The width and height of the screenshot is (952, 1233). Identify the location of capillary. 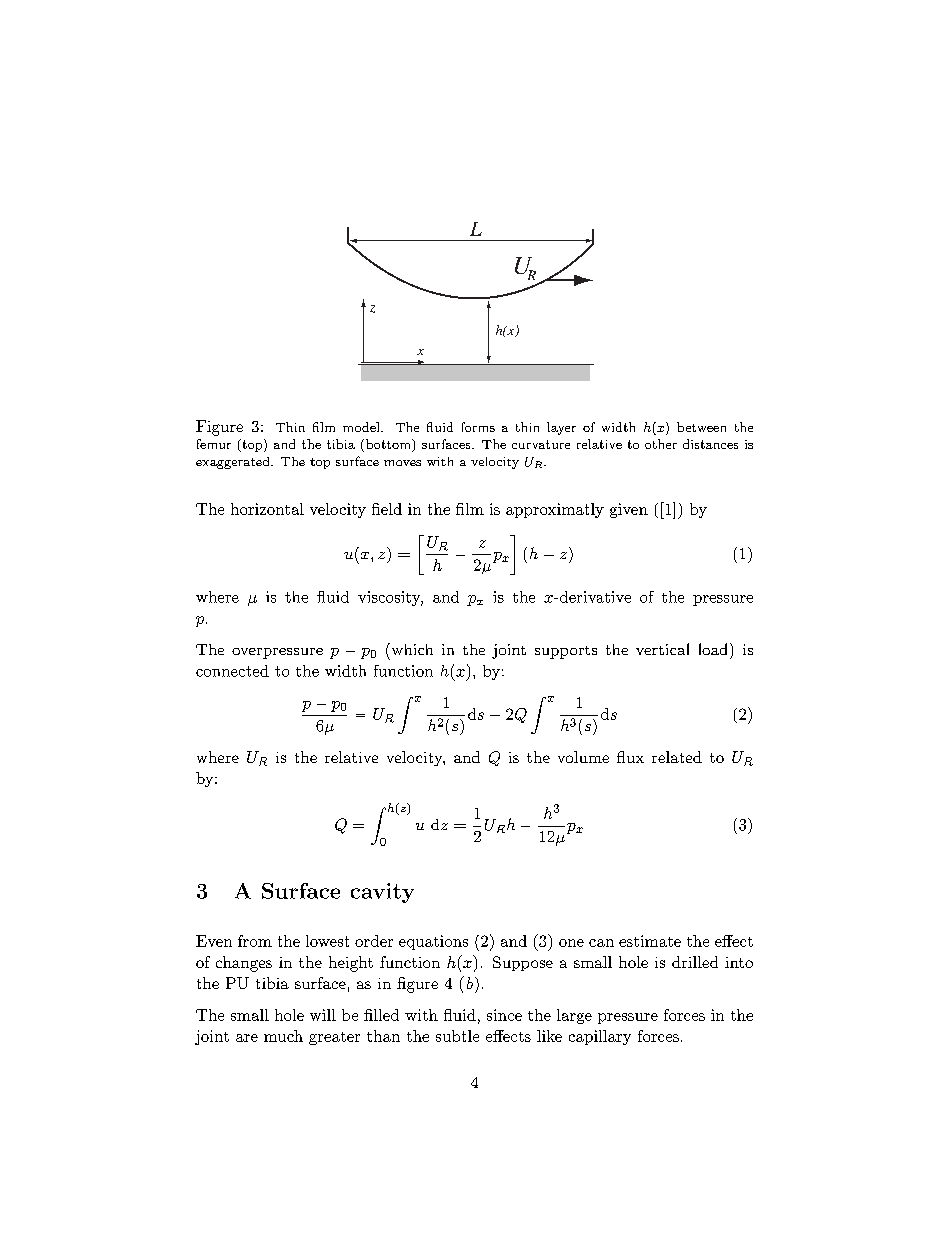
(600, 1037).
